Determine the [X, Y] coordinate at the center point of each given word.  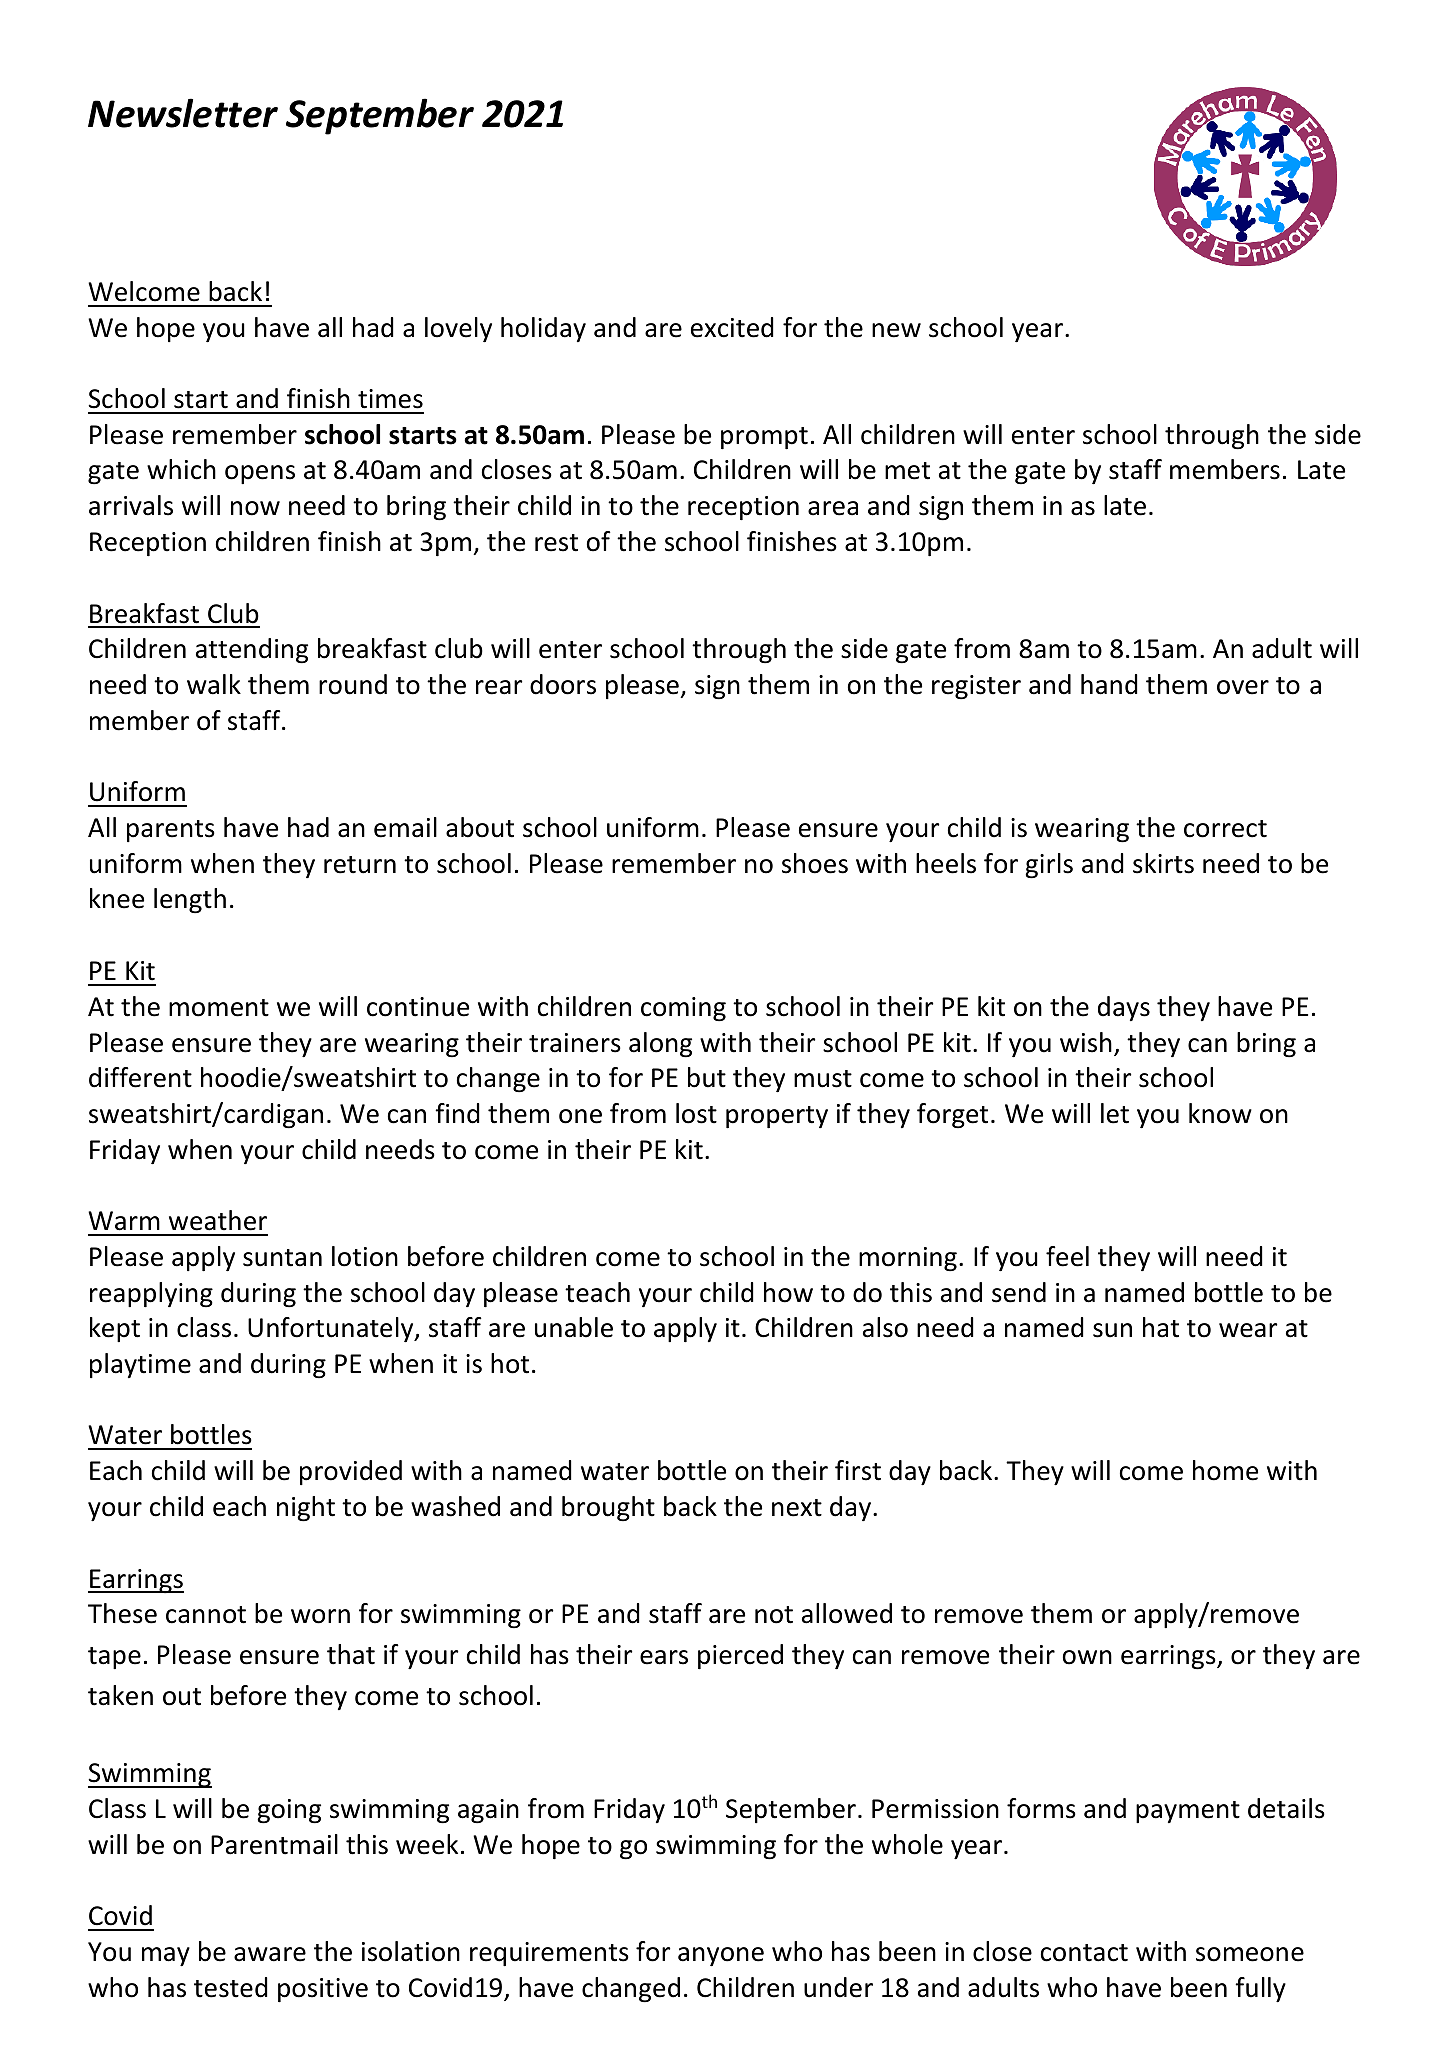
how [788, 1292]
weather [218, 1220]
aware [270, 1954]
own [1087, 1657]
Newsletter [183, 113]
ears [664, 1657]
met [907, 471]
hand [1109, 684]
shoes [815, 863]
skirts [1163, 863]
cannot [206, 1615]
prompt [764, 438]
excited [732, 327]
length [190, 901]
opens [260, 474]
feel [1067, 1256]
